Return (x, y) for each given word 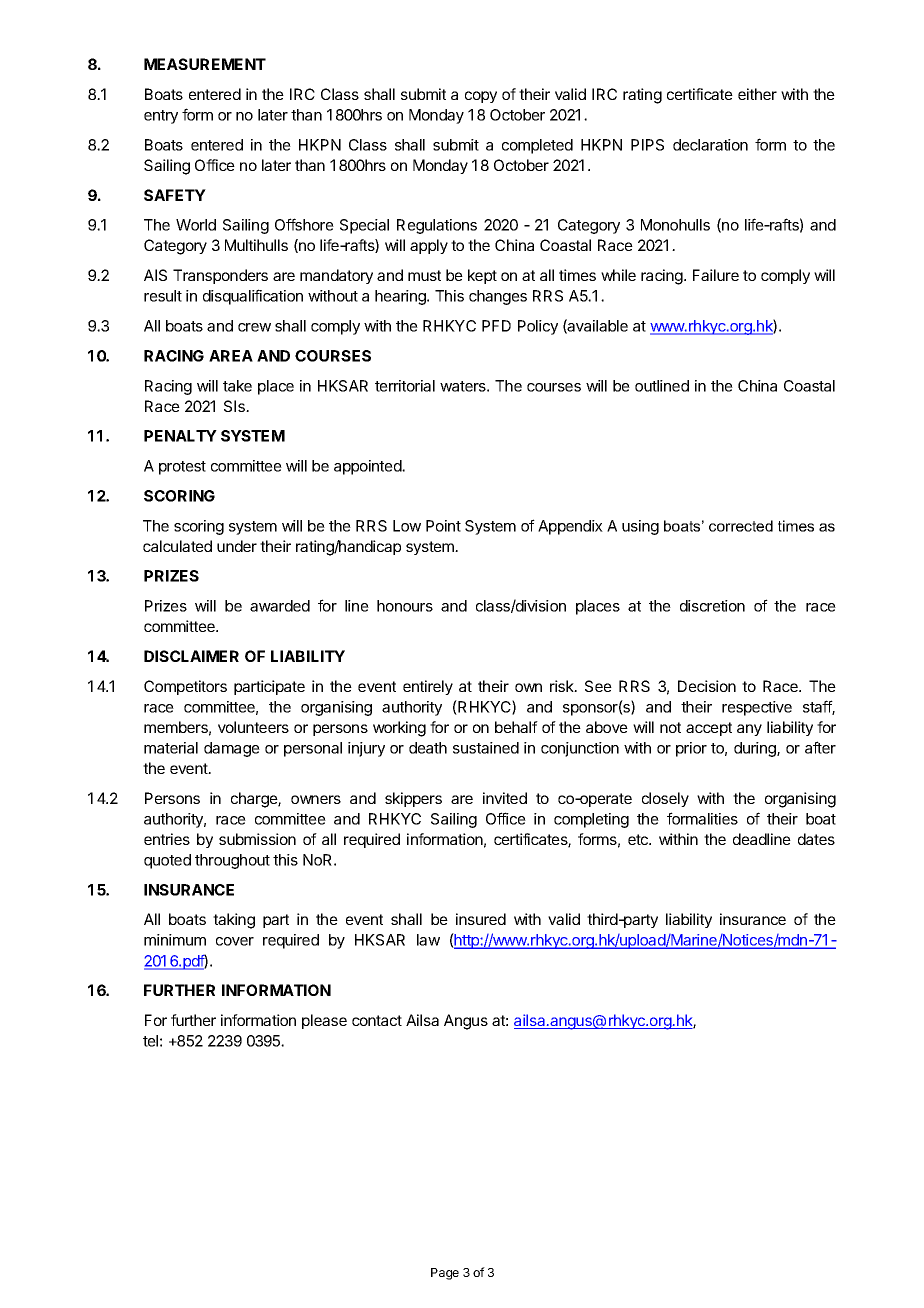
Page (445, 1274)
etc (639, 839)
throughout (232, 861)
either (757, 94)
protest (182, 468)
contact (377, 1020)
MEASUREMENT (205, 64)
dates (816, 839)
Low (407, 526)
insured (481, 919)
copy (481, 97)
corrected (741, 526)
